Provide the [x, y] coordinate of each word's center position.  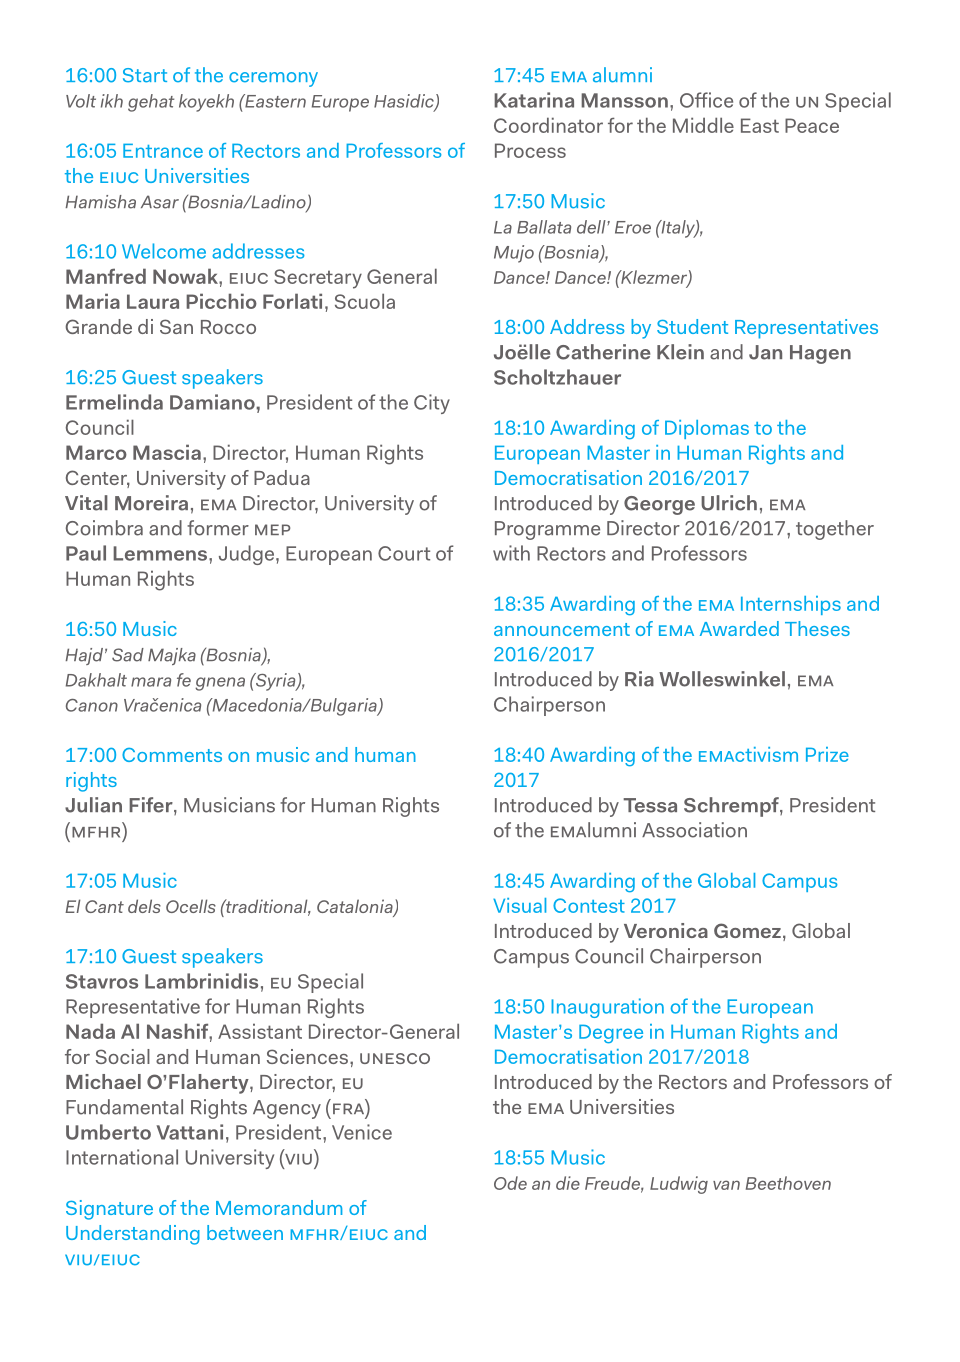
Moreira [151, 503]
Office [706, 100]
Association [694, 830]
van [726, 1185]
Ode [510, 1183]
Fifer [152, 806]
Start [145, 75]
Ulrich [729, 503]
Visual [519, 905]
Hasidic [405, 102]
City [432, 404]
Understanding [133, 1235]
